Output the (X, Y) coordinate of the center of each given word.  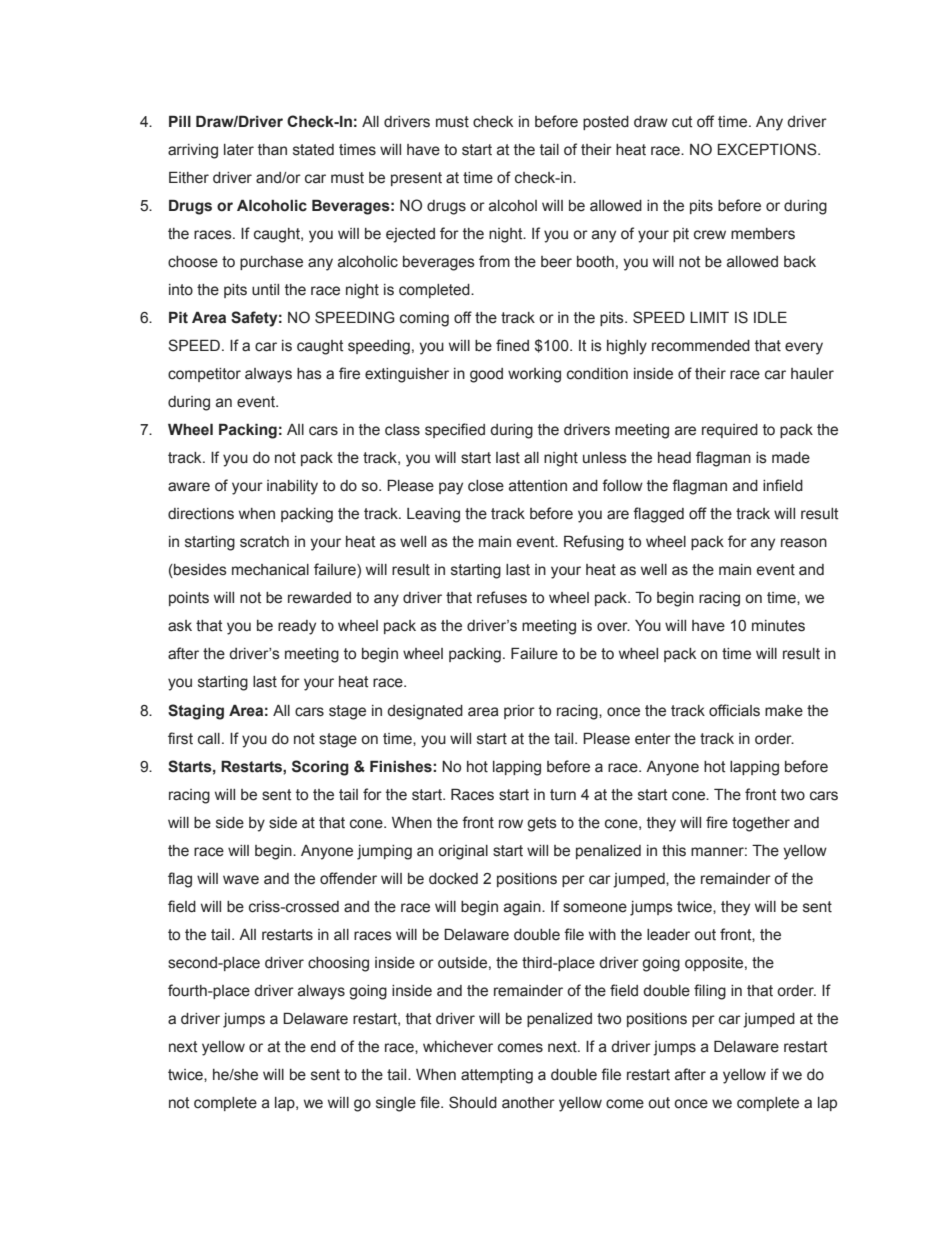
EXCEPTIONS (768, 149)
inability (292, 487)
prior (519, 712)
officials (734, 710)
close (486, 486)
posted (606, 123)
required (730, 431)
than (272, 150)
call (209, 739)
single (396, 1104)
